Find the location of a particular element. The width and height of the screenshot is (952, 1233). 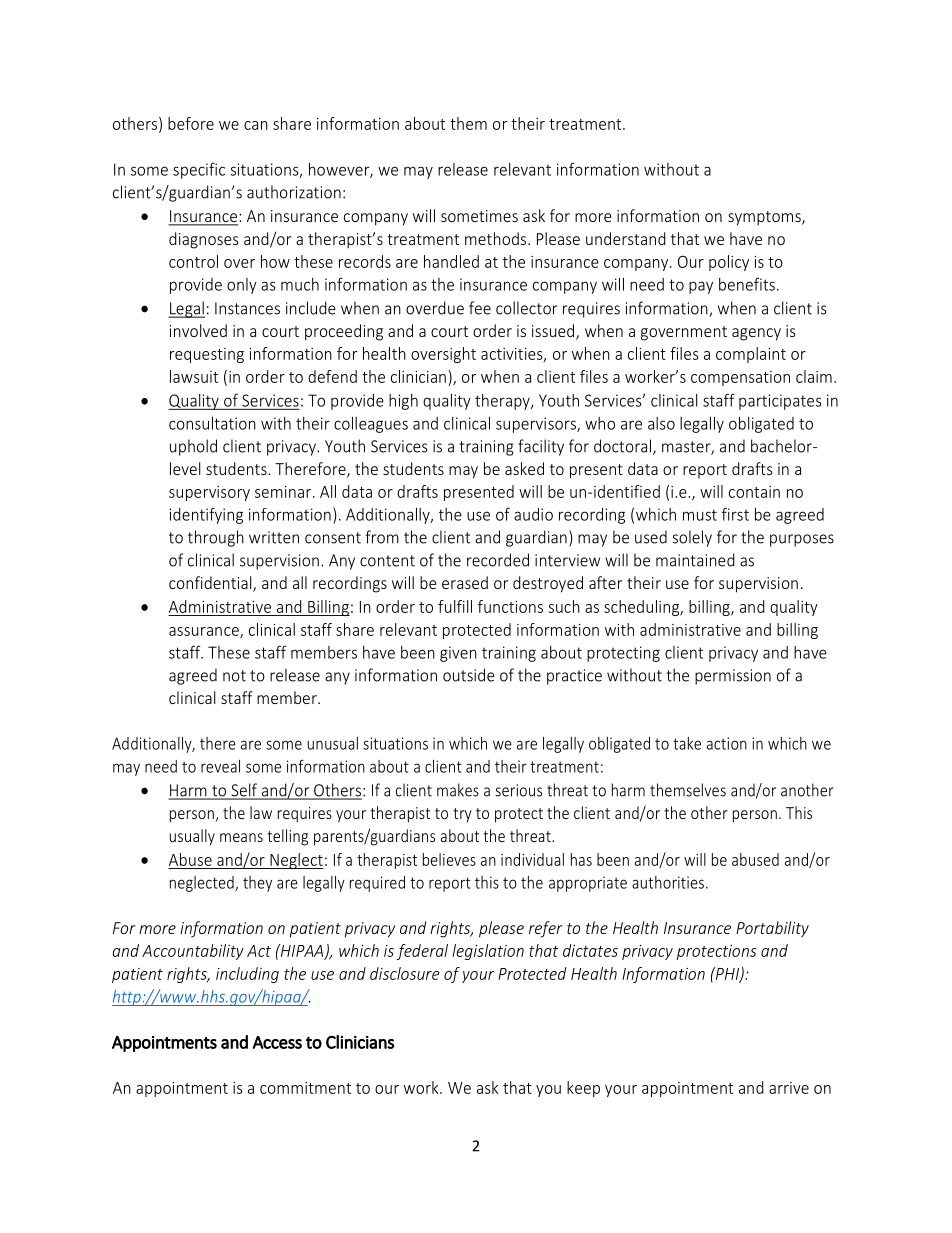

authorities is located at coordinates (668, 882).
